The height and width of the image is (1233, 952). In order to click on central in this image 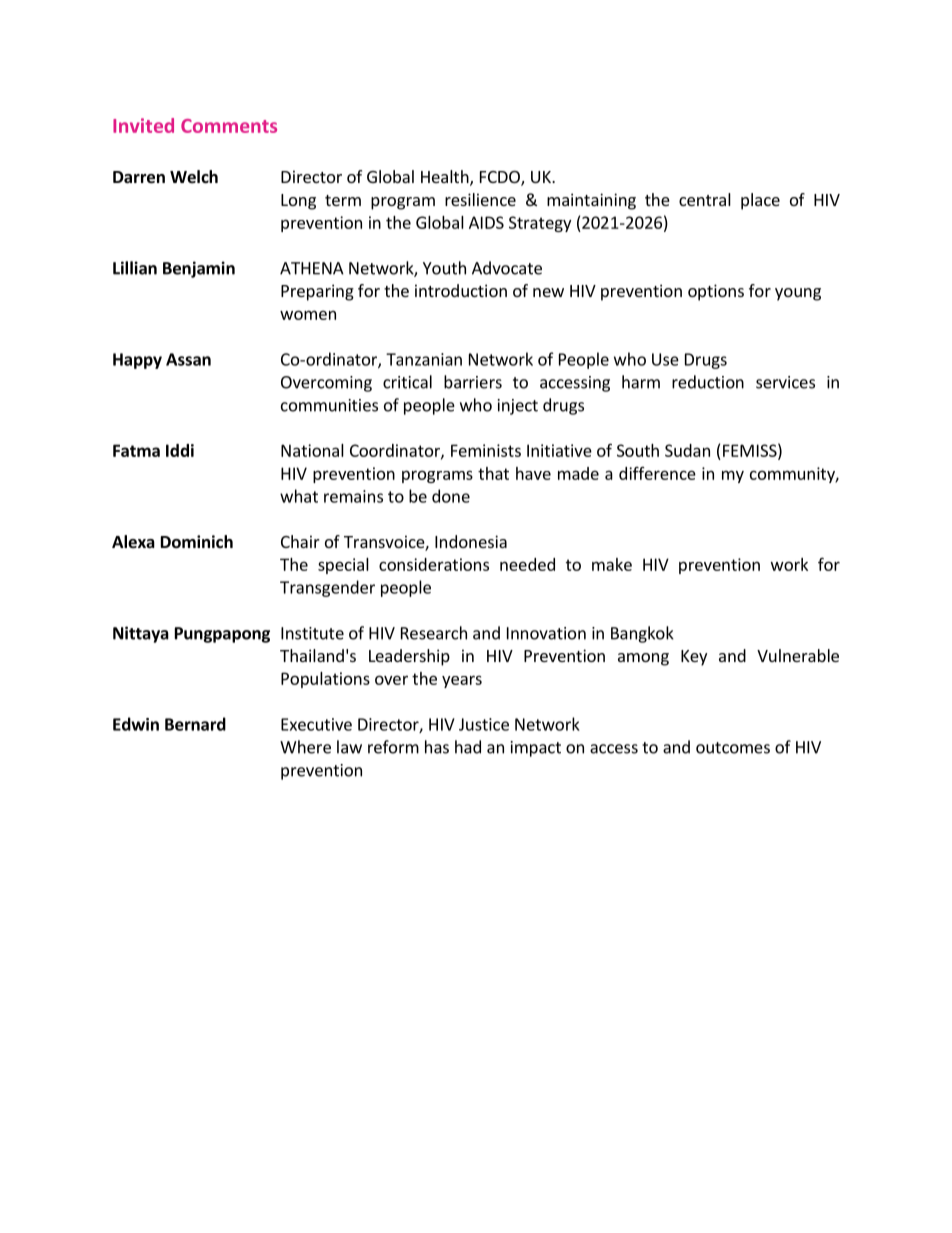, I will do `click(705, 199)`.
